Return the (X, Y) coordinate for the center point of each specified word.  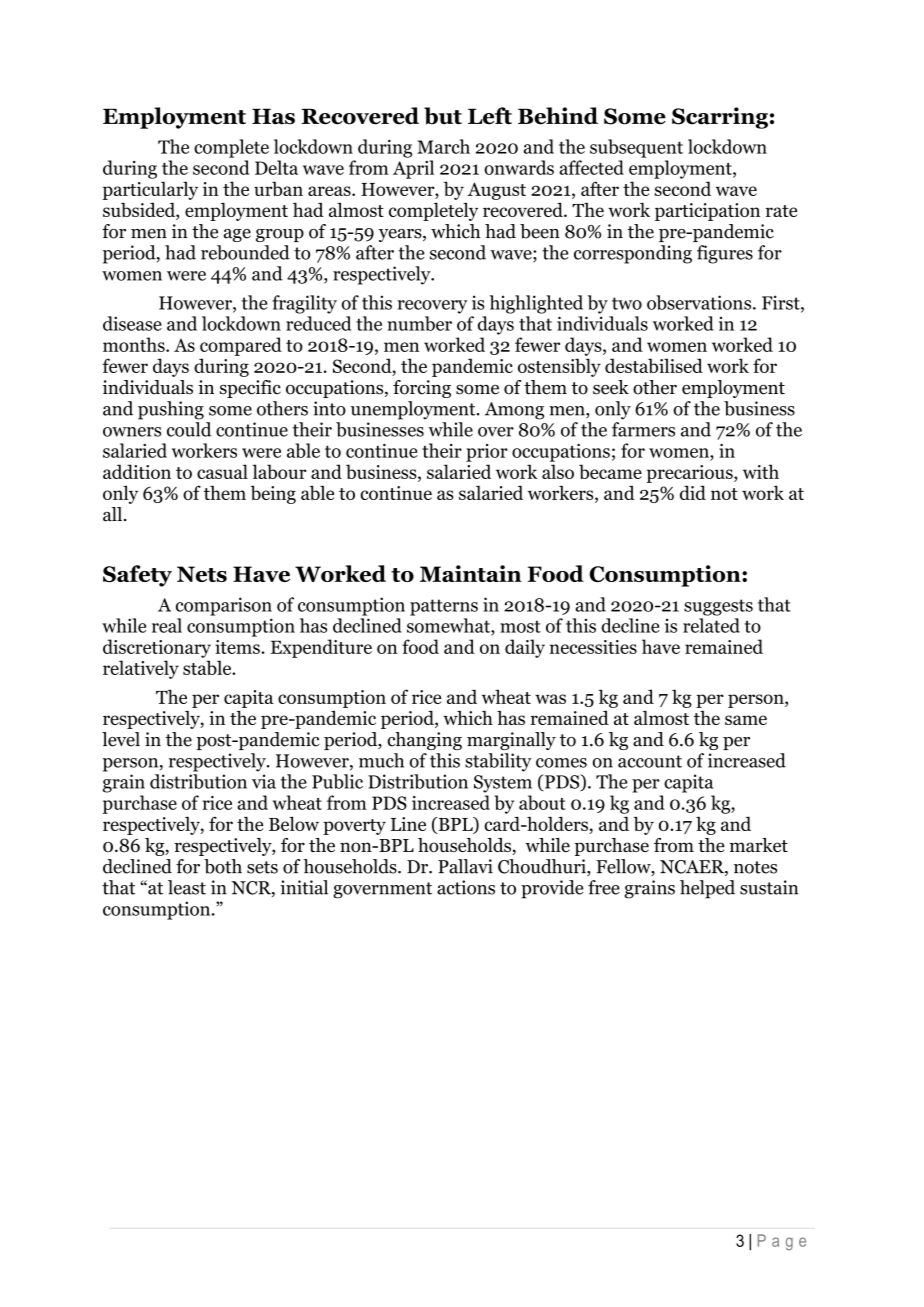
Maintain (471, 573)
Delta (276, 167)
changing (424, 741)
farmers (643, 429)
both (223, 866)
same (746, 720)
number (419, 323)
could (189, 429)
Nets (202, 574)
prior (487, 453)
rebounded (245, 252)
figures (725, 254)
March (443, 146)
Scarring (720, 118)
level (121, 739)
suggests (718, 607)
